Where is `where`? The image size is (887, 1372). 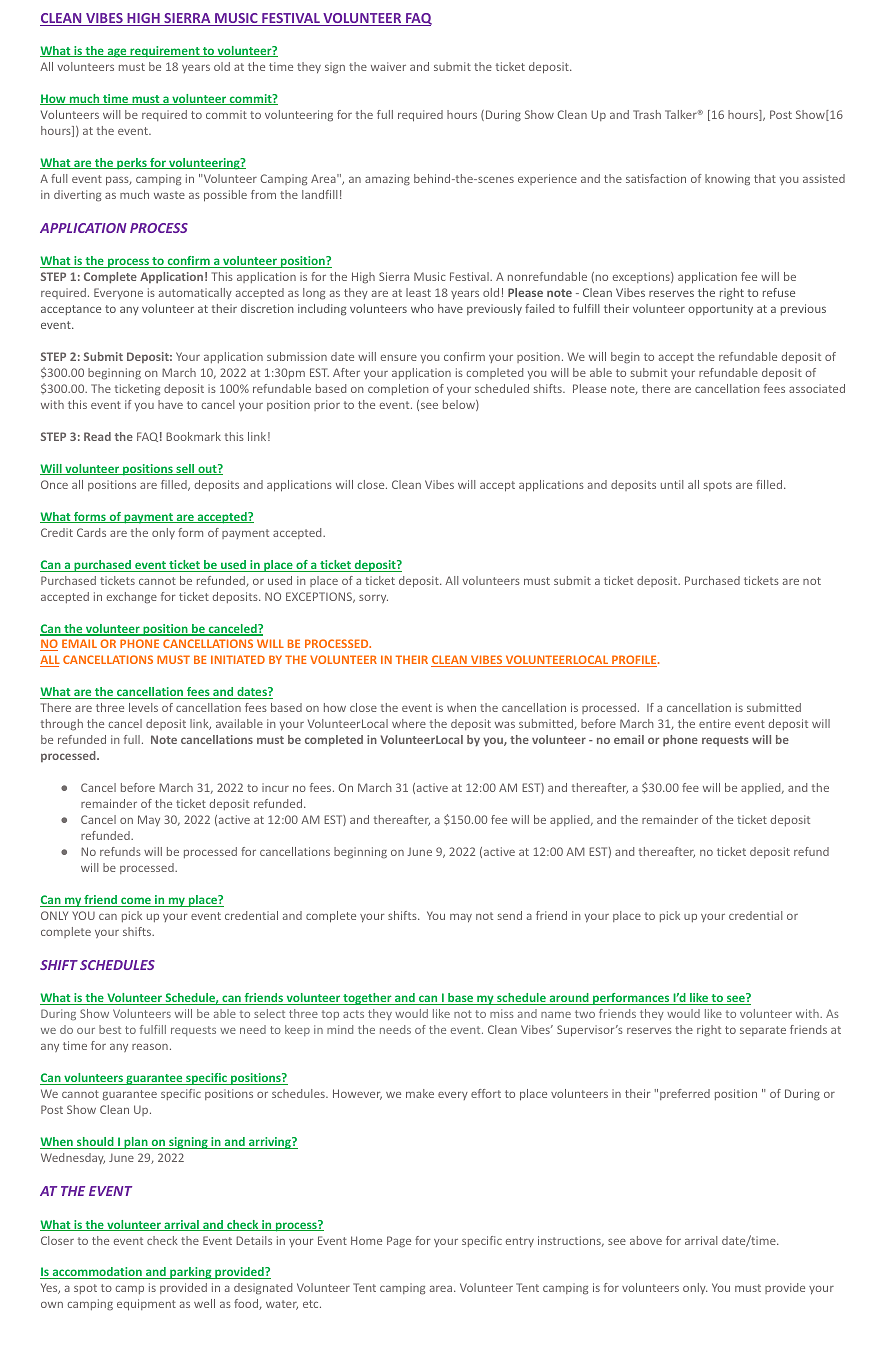
where is located at coordinates (409, 723).
